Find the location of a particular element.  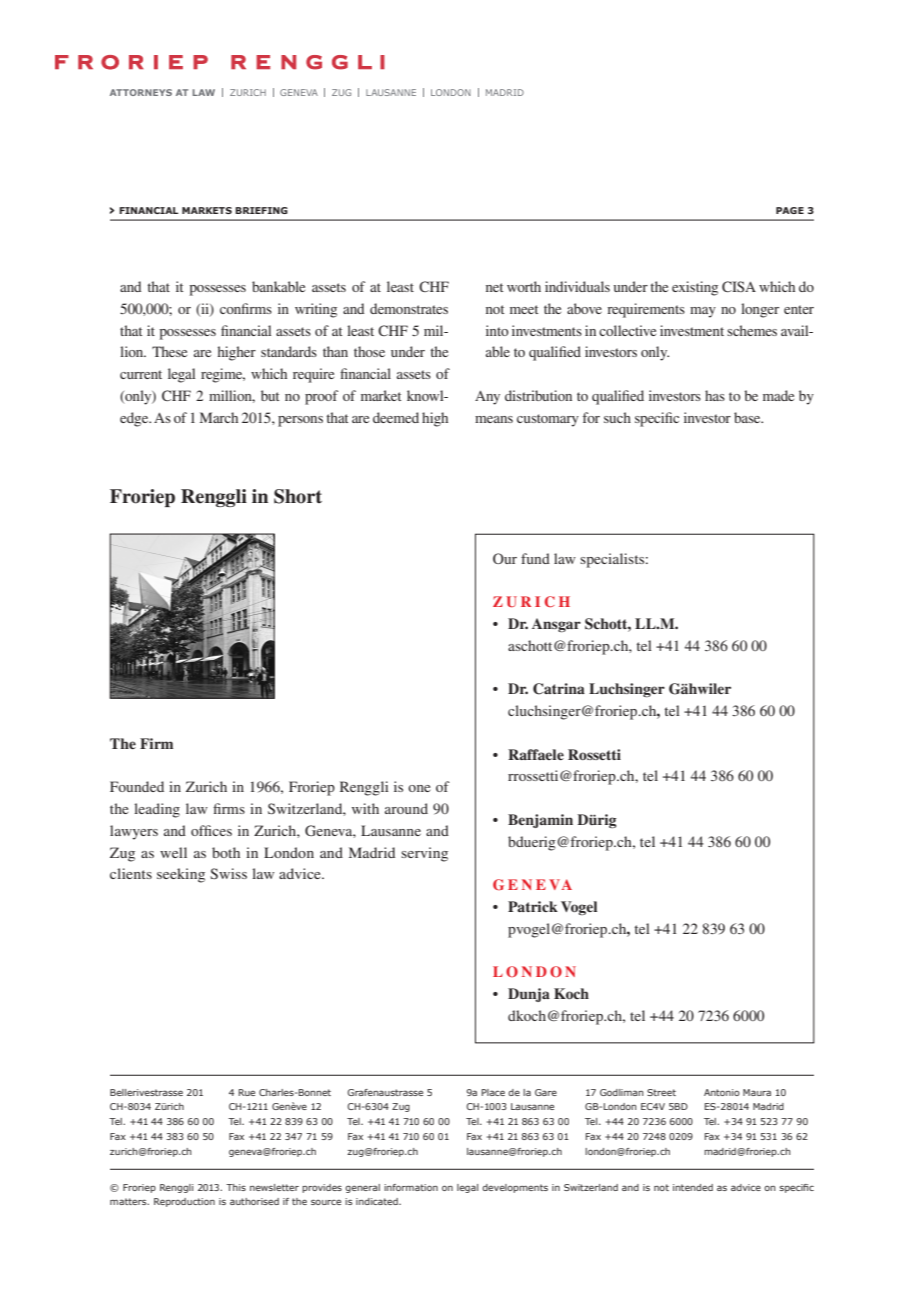

BRIEFING is located at coordinates (261, 210).
